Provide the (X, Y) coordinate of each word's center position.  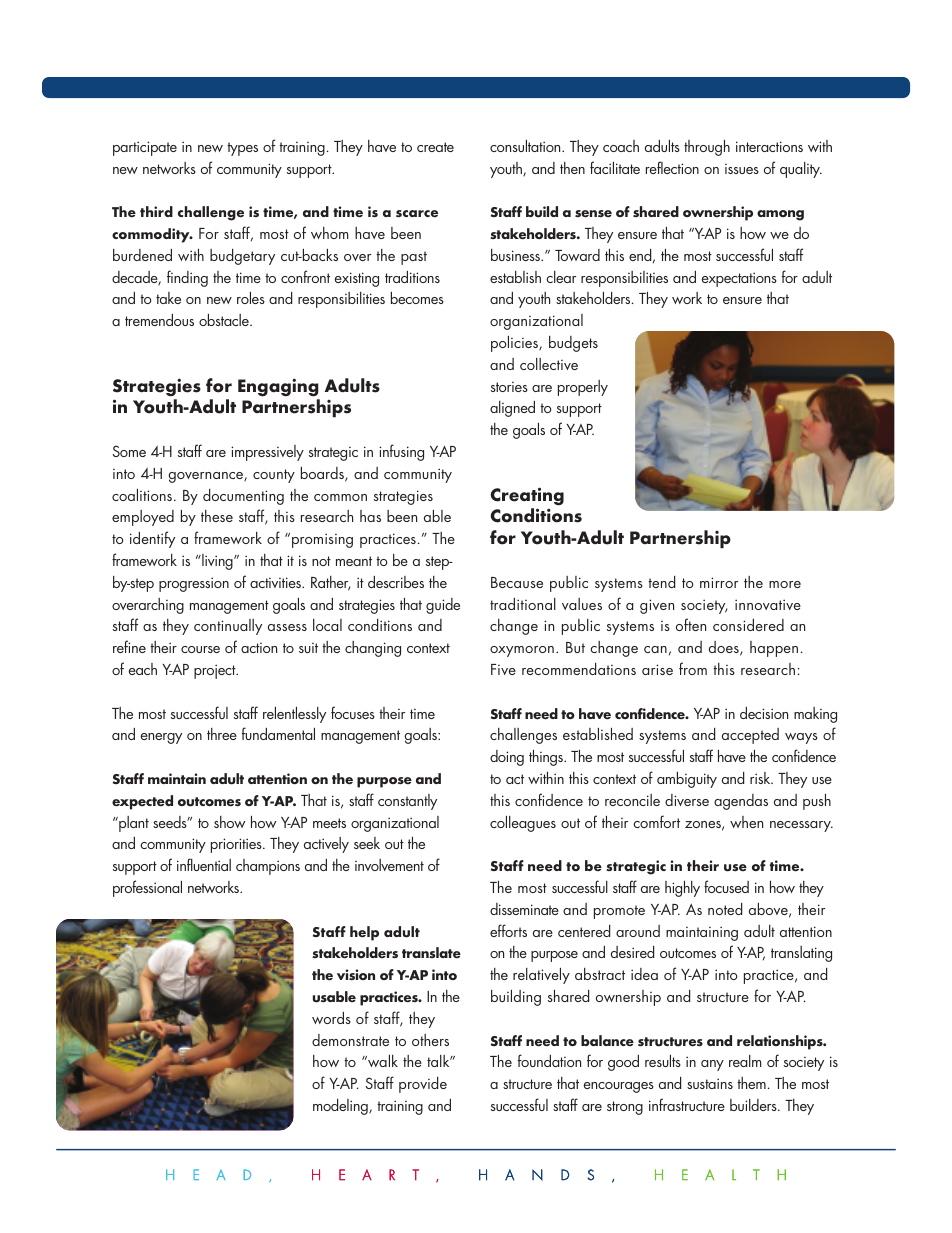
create (435, 147)
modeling (341, 1107)
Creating (527, 496)
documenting (243, 497)
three (222, 734)
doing (507, 758)
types (242, 149)
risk (761, 778)
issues (742, 169)
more (785, 584)
